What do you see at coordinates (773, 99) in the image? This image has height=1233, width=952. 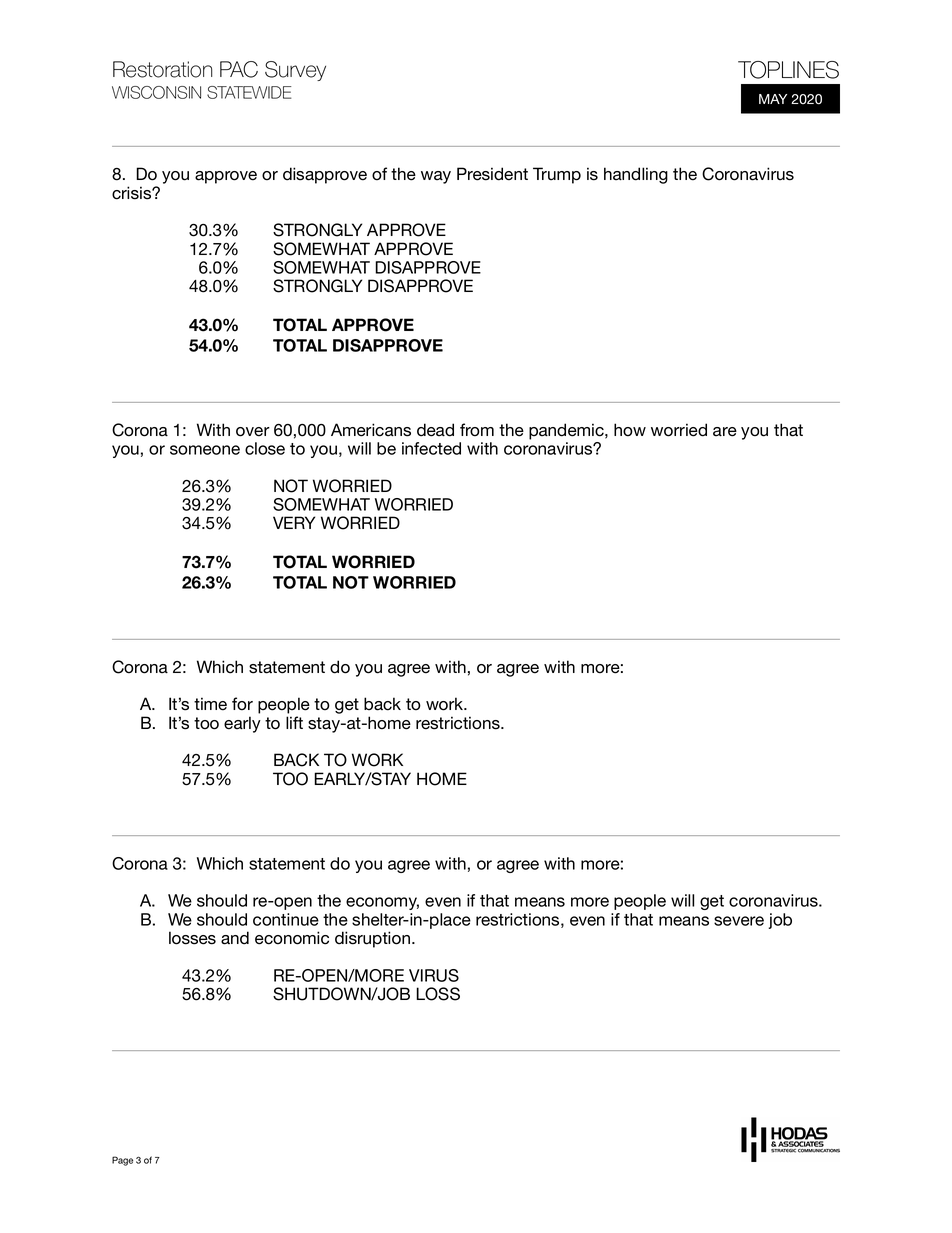 I see `MAY` at bounding box center [773, 99].
